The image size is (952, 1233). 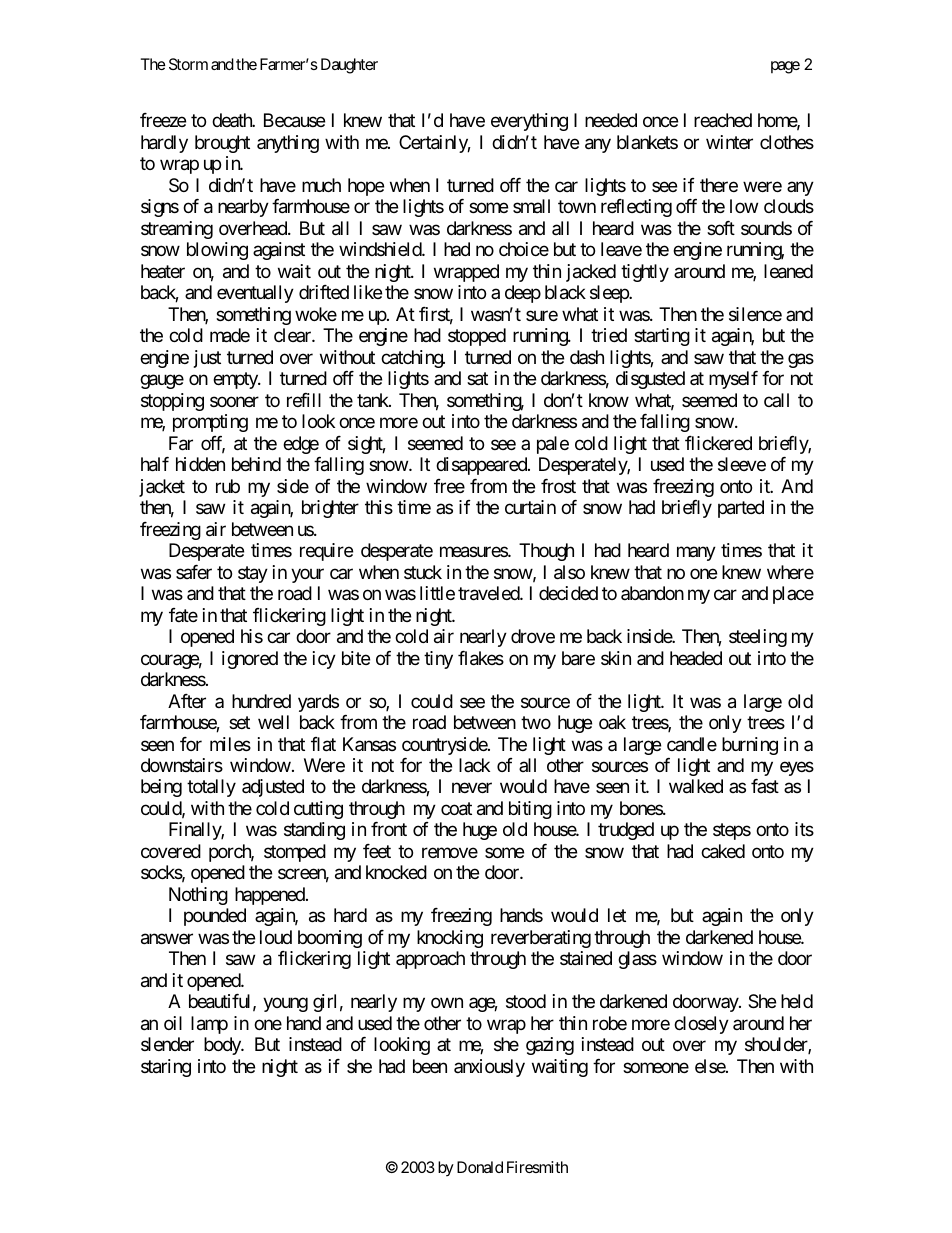 What do you see at coordinates (489, 593) in the page?
I see `traveled` at bounding box center [489, 593].
